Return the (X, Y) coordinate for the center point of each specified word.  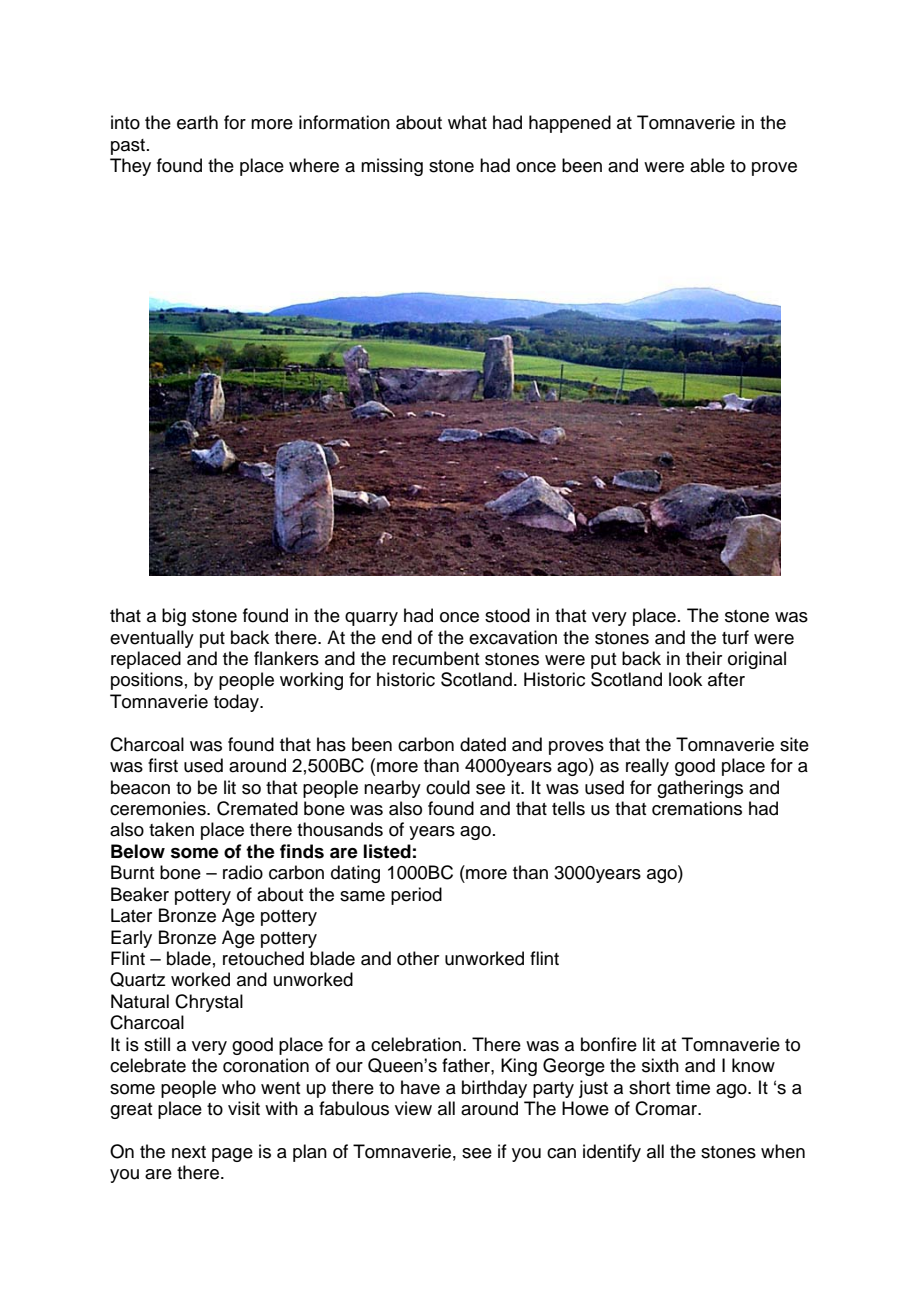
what (467, 122)
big (174, 617)
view (413, 1108)
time (693, 1087)
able (707, 165)
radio (243, 872)
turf (735, 637)
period (416, 896)
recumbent (436, 658)
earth (197, 122)
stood (507, 615)
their (704, 658)
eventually (152, 639)
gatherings (700, 789)
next (189, 1152)
